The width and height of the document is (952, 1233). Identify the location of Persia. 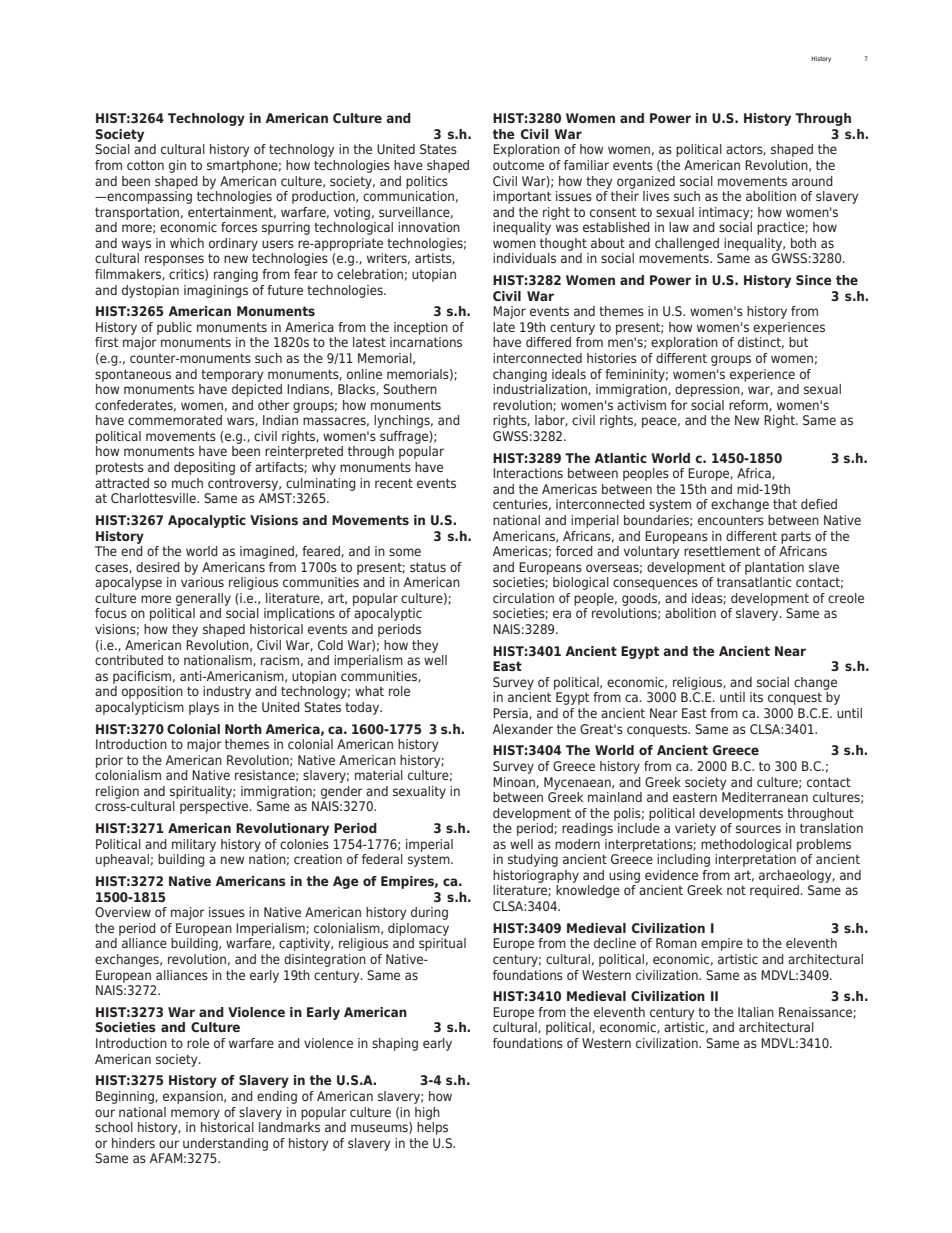
(511, 714).
